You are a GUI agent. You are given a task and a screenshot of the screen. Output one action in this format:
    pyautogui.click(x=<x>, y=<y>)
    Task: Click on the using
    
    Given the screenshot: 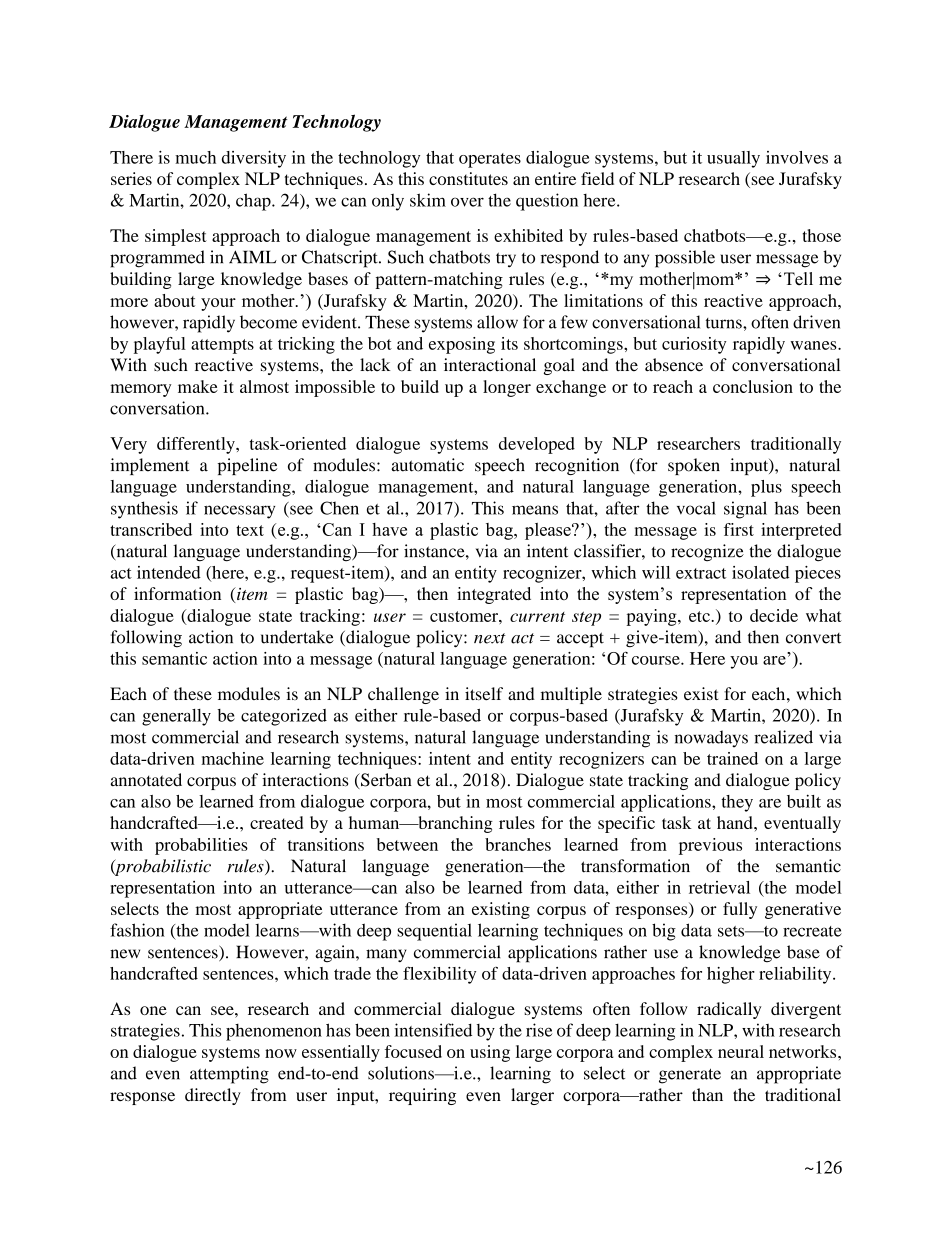 What is the action you would take?
    pyautogui.click(x=490, y=1053)
